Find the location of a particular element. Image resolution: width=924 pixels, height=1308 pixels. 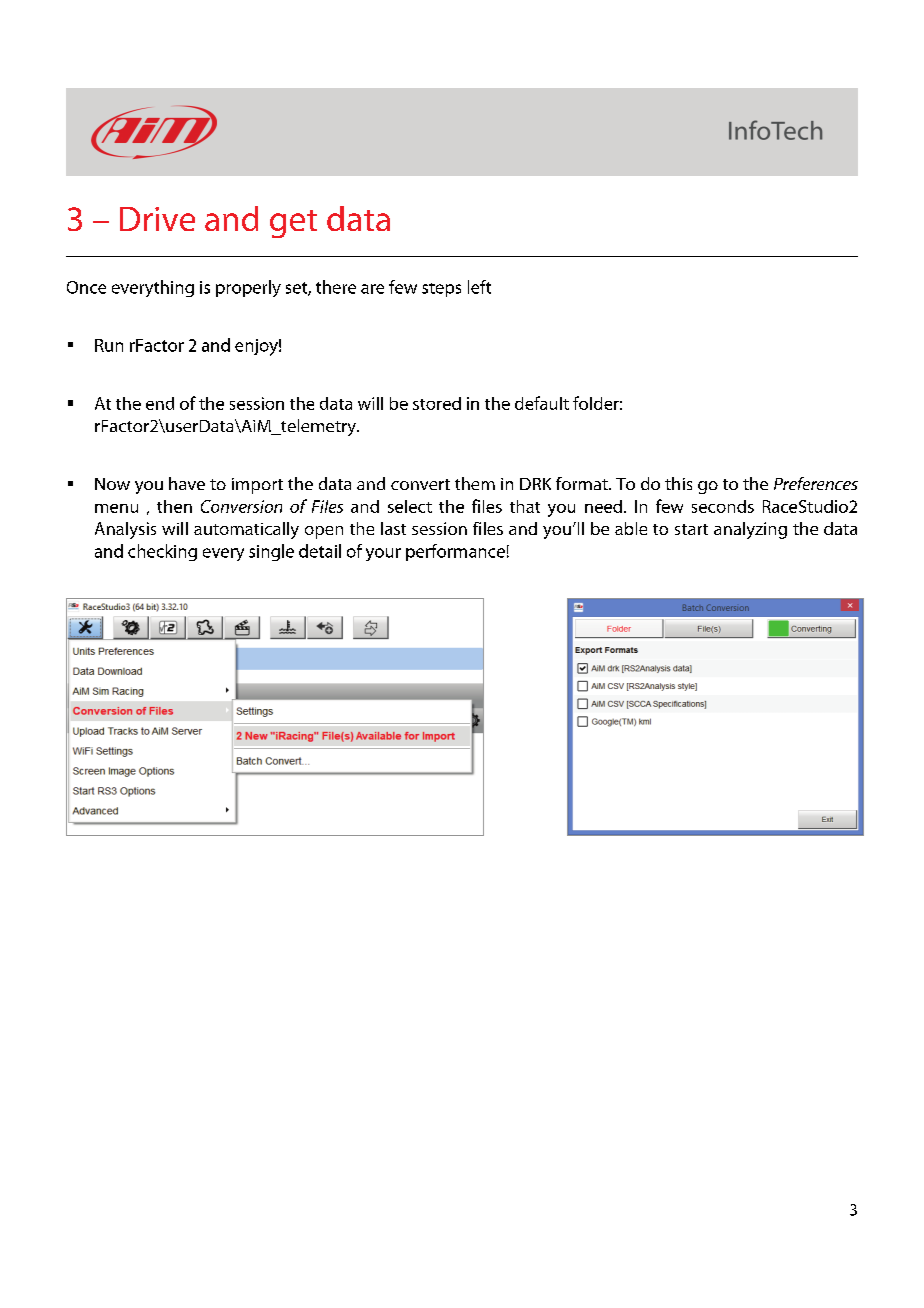

checking is located at coordinates (162, 552).
